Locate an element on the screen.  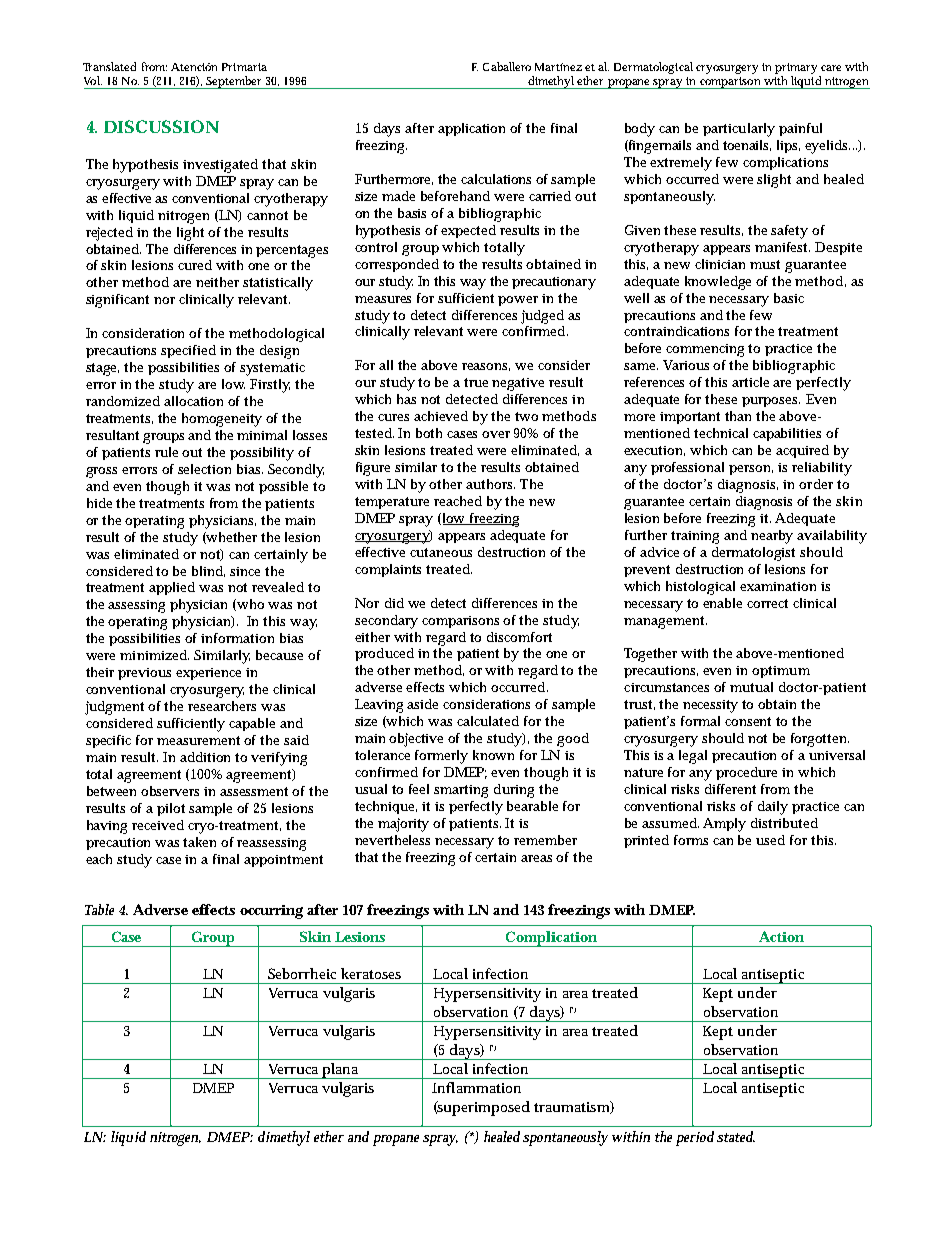
applied is located at coordinates (172, 588).
